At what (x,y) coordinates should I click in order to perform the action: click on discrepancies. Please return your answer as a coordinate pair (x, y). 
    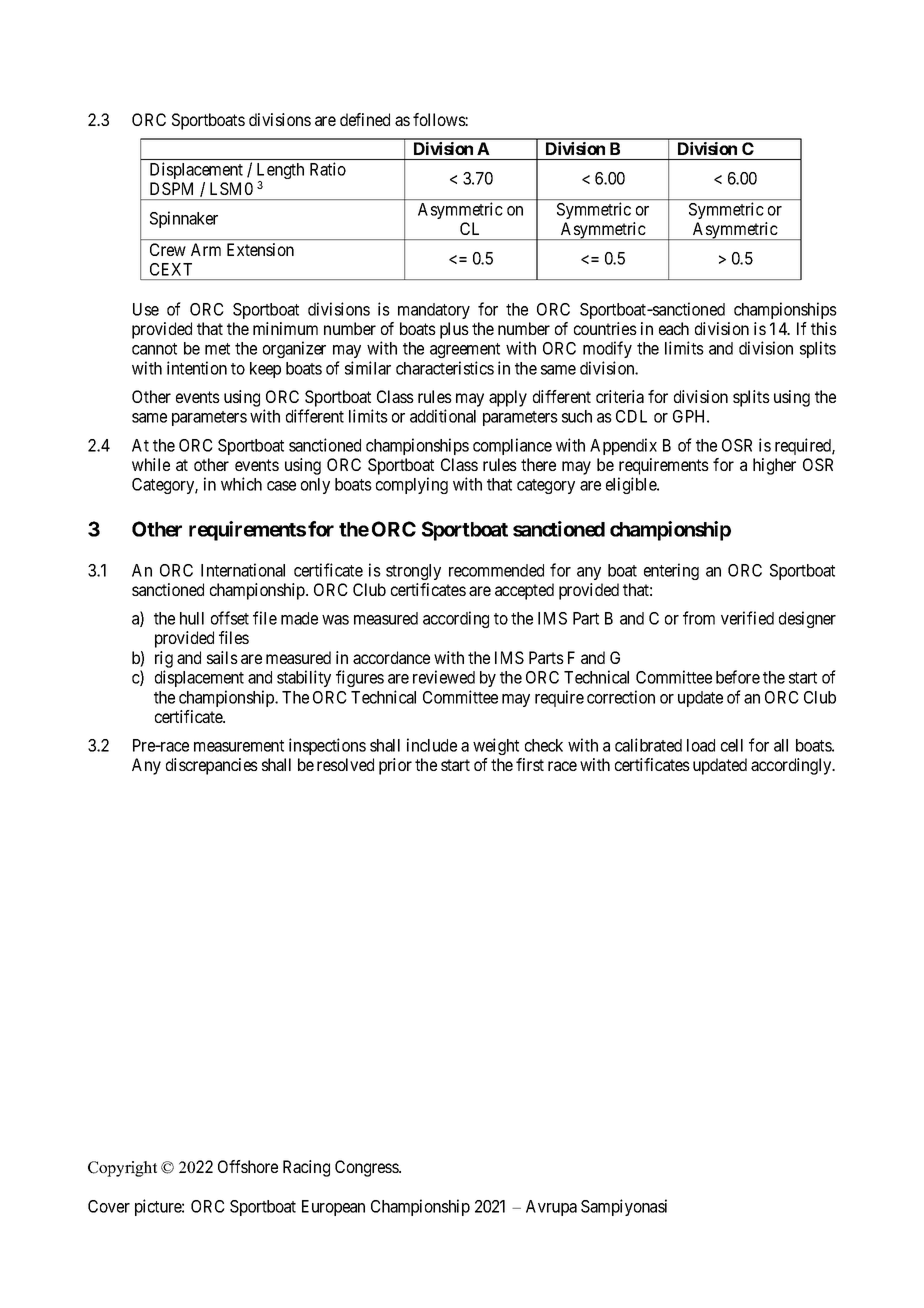
    Looking at the image, I should click on (212, 766).
